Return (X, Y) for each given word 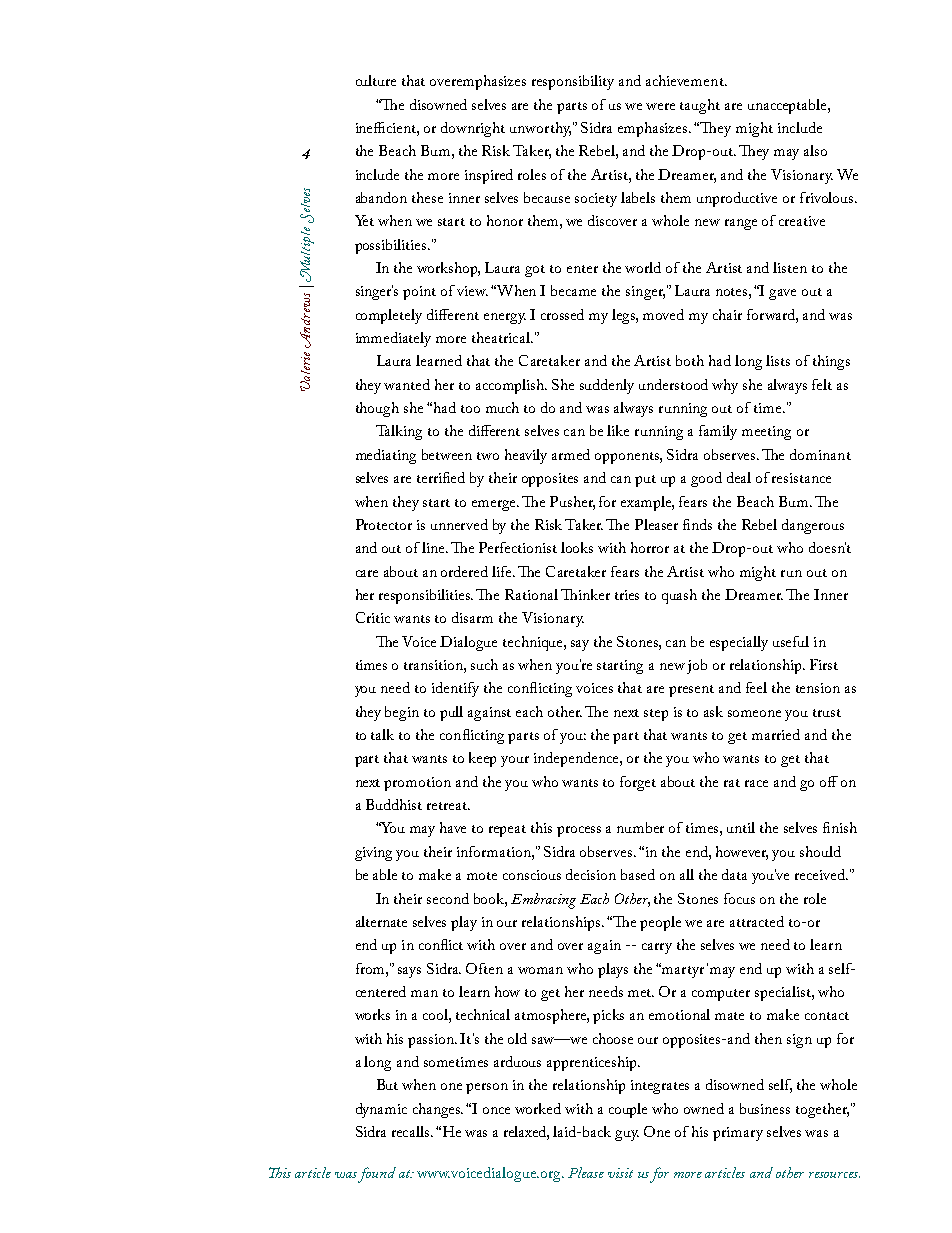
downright (473, 129)
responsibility (573, 82)
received (821, 874)
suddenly (607, 386)
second (448, 898)
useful (791, 641)
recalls (412, 1131)
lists (778, 360)
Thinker (585, 594)
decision (591, 874)
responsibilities (426, 596)
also (815, 150)
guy (627, 1135)
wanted (407, 384)
